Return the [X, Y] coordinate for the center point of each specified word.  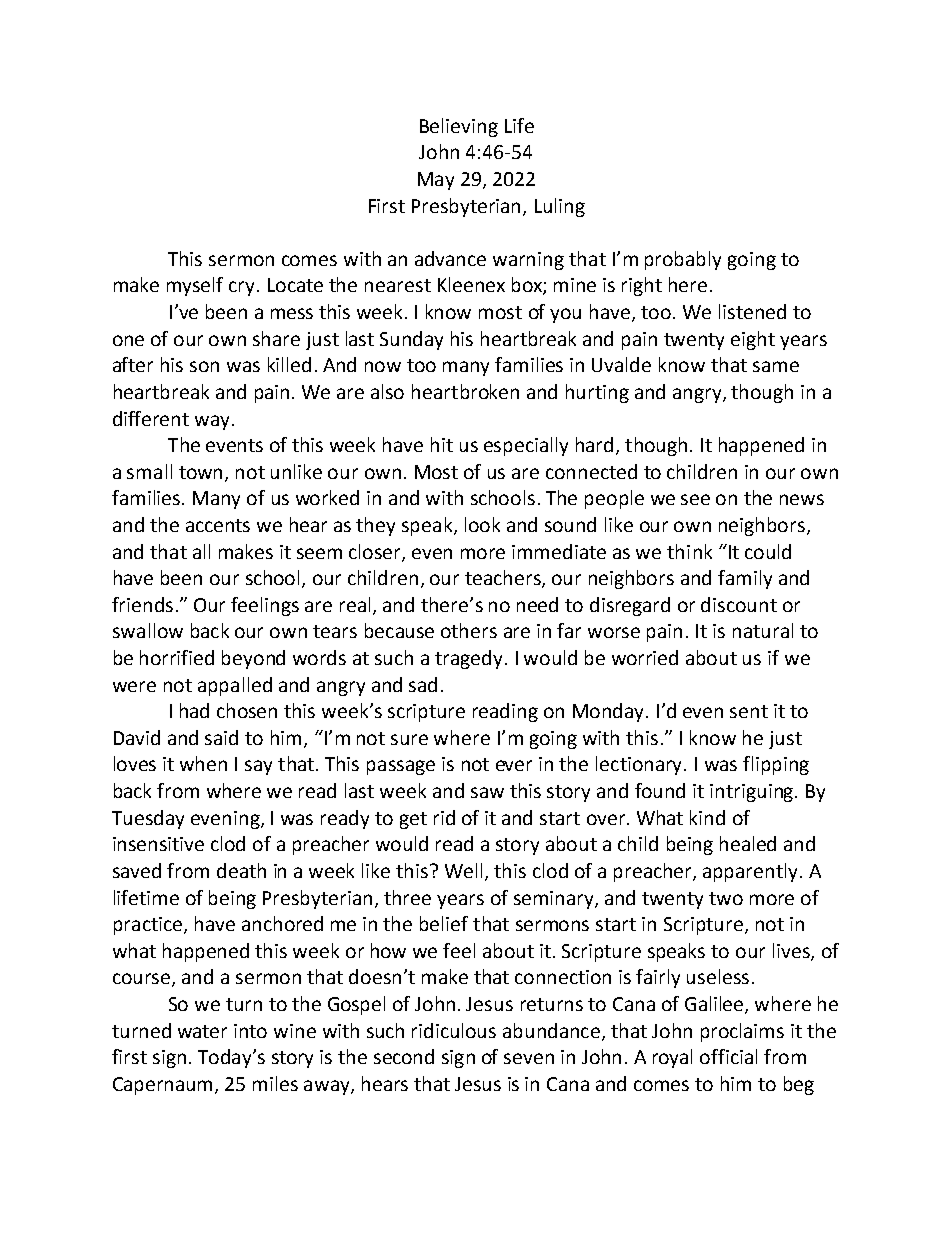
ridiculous [454, 1030]
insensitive [158, 844]
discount [739, 604]
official [728, 1056]
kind [707, 817]
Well [463, 870]
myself [195, 286]
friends [142, 604]
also [387, 391]
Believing [459, 127]
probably [683, 260]
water [202, 1031]
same [776, 366]
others [469, 630]
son [204, 366]
